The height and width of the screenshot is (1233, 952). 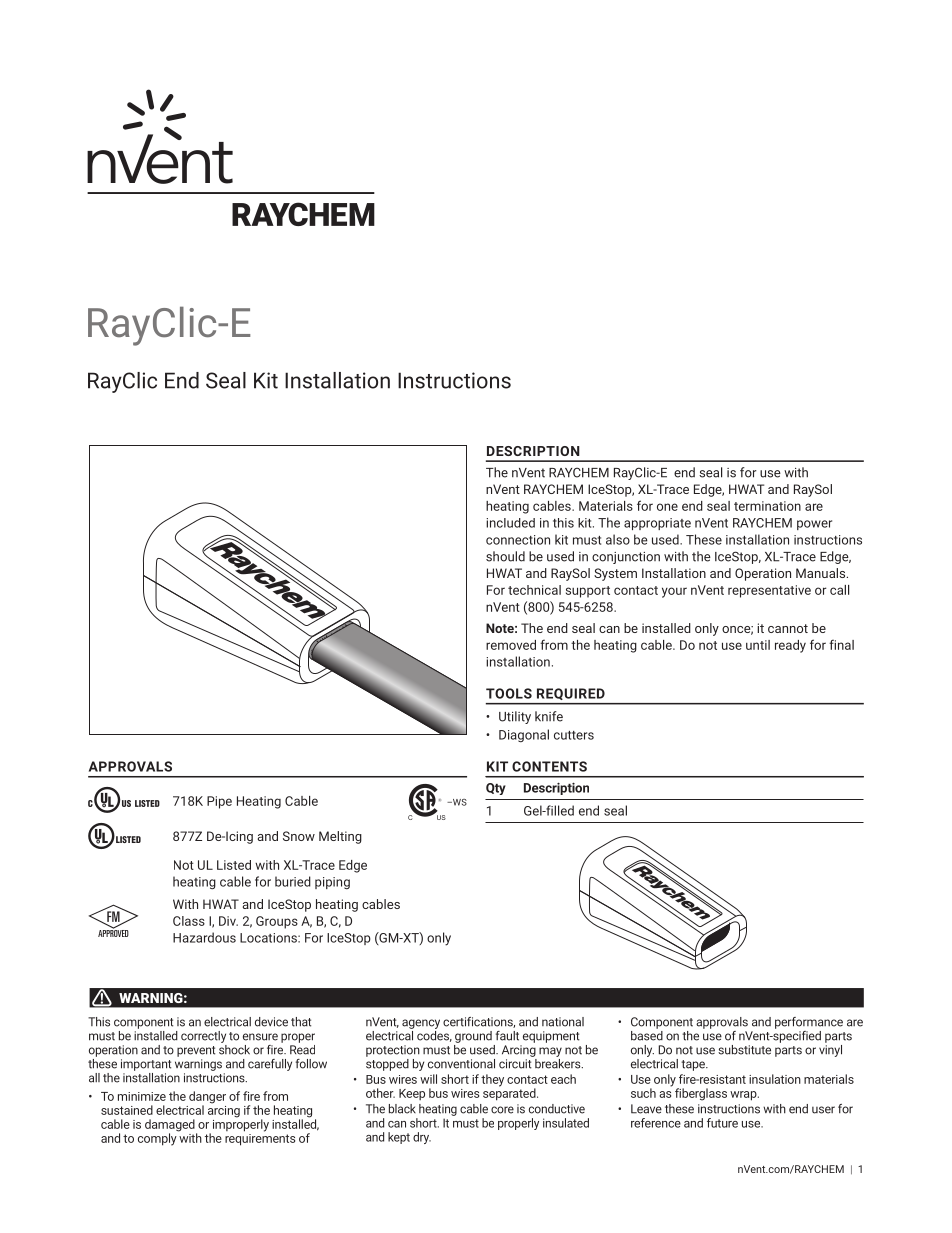 What do you see at coordinates (549, 766) in the screenshot?
I see `CONTENTS` at bounding box center [549, 766].
